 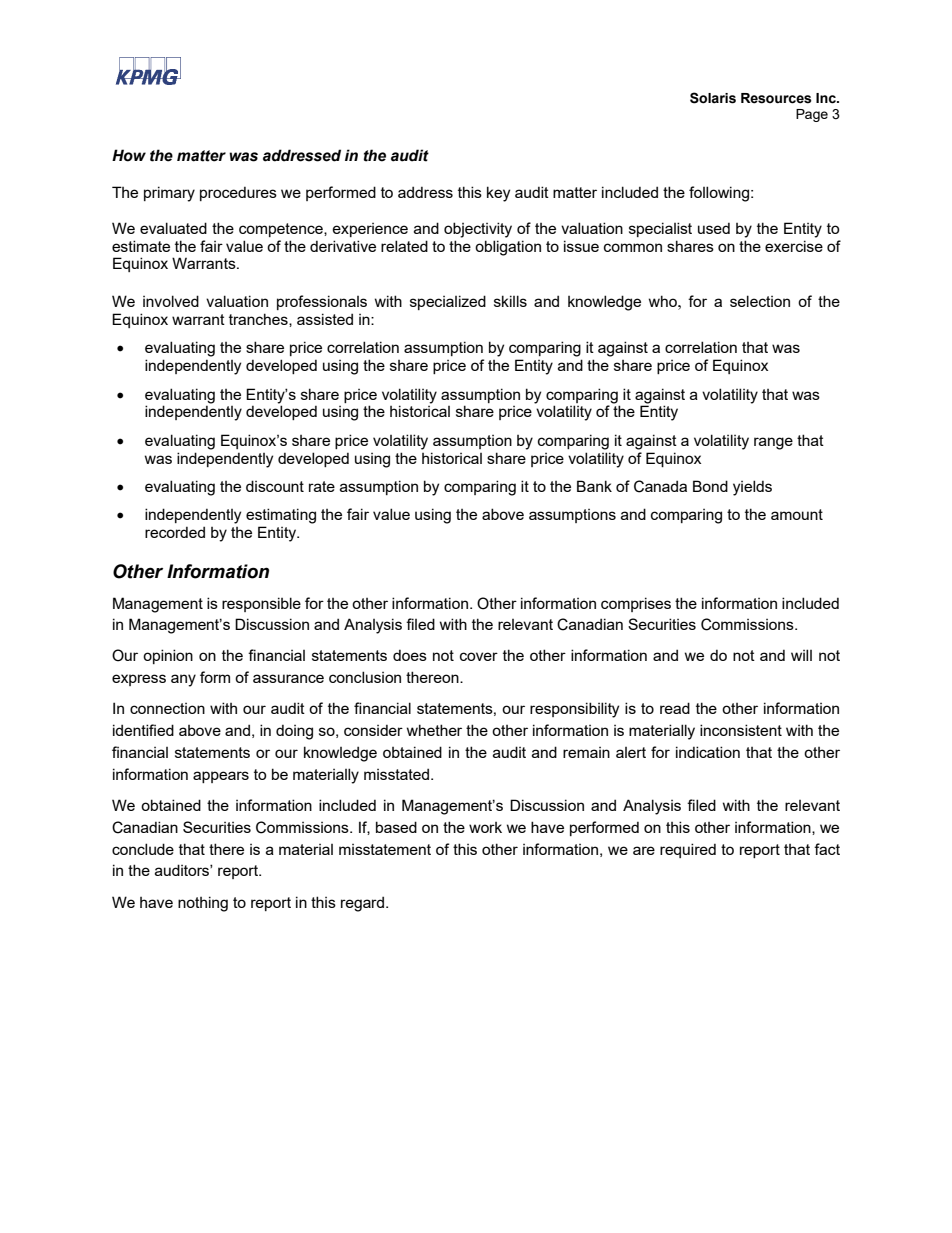 I want to click on cover, so click(x=479, y=656).
